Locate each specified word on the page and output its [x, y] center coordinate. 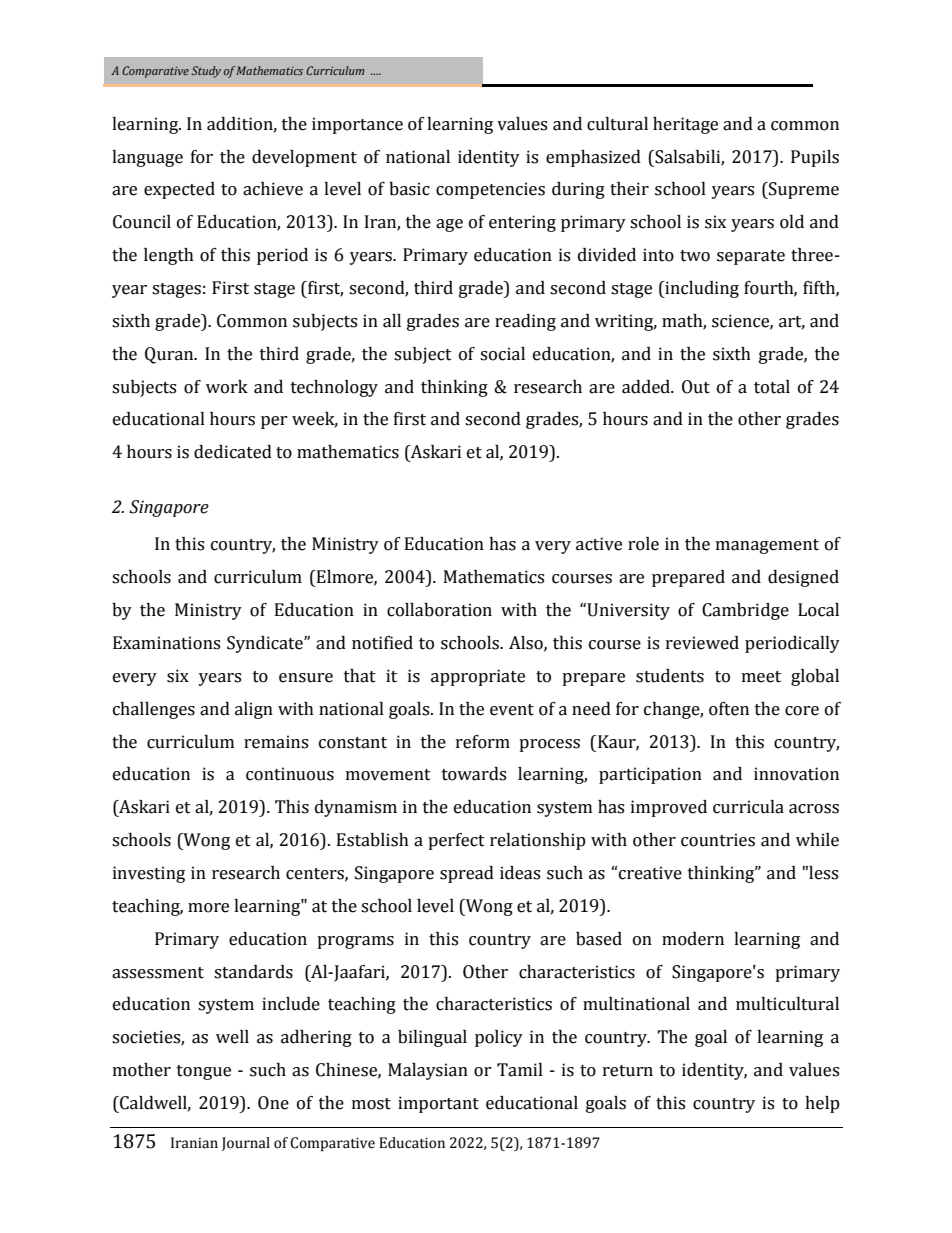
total [772, 387]
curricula [748, 807]
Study [206, 72]
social [502, 354]
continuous [290, 774]
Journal [246, 1144]
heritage [685, 125]
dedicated [233, 452]
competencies [490, 190]
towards [474, 774]
